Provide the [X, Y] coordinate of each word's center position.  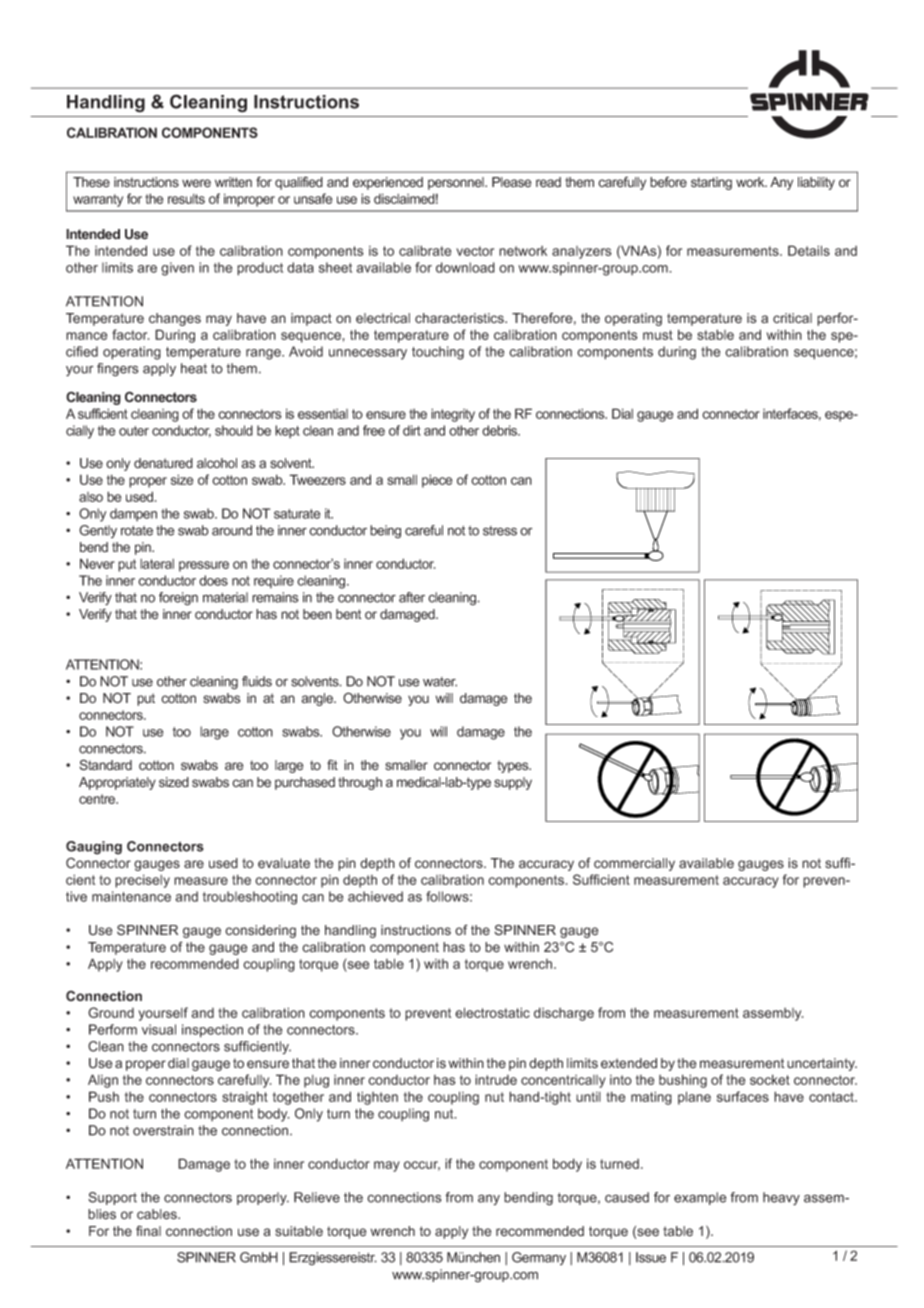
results [186, 199]
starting [711, 183]
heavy [781, 1199]
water [440, 682]
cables [158, 1214]
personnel [457, 183]
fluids [257, 681]
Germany [539, 1258]
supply [513, 783]
